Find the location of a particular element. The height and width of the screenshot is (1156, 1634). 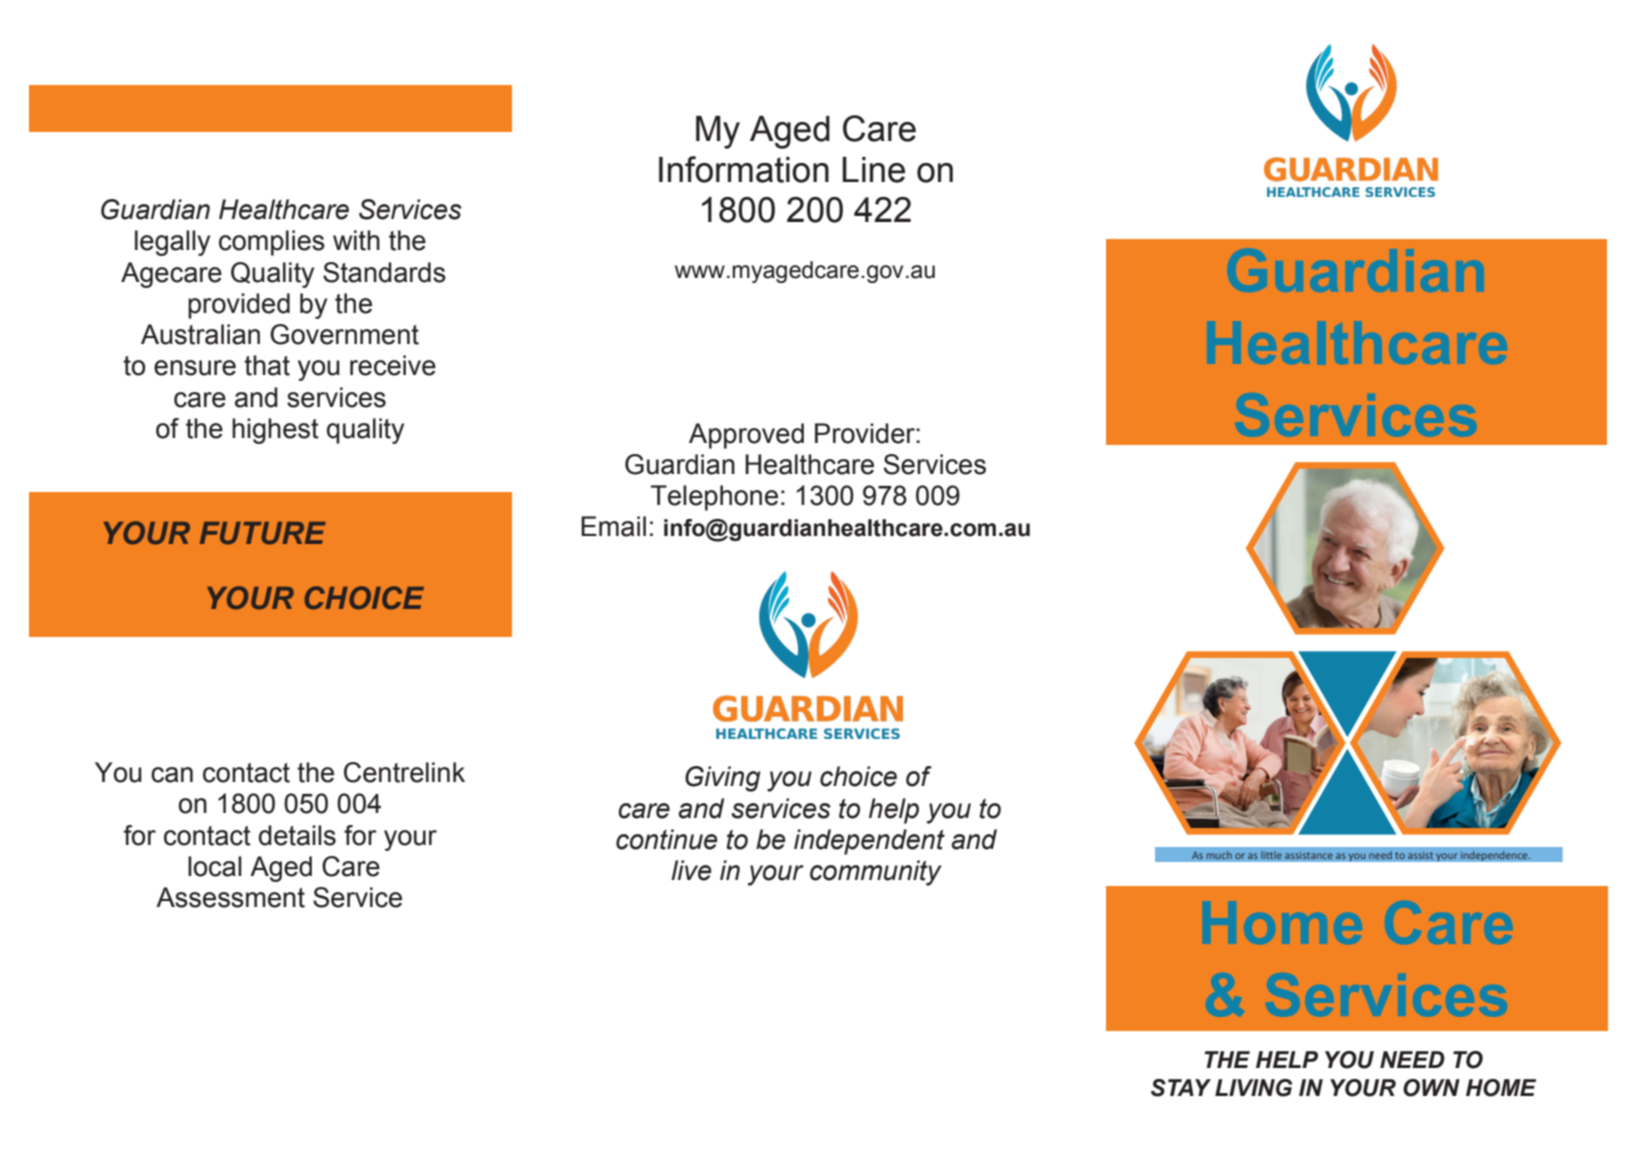

live is located at coordinates (691, 870).
